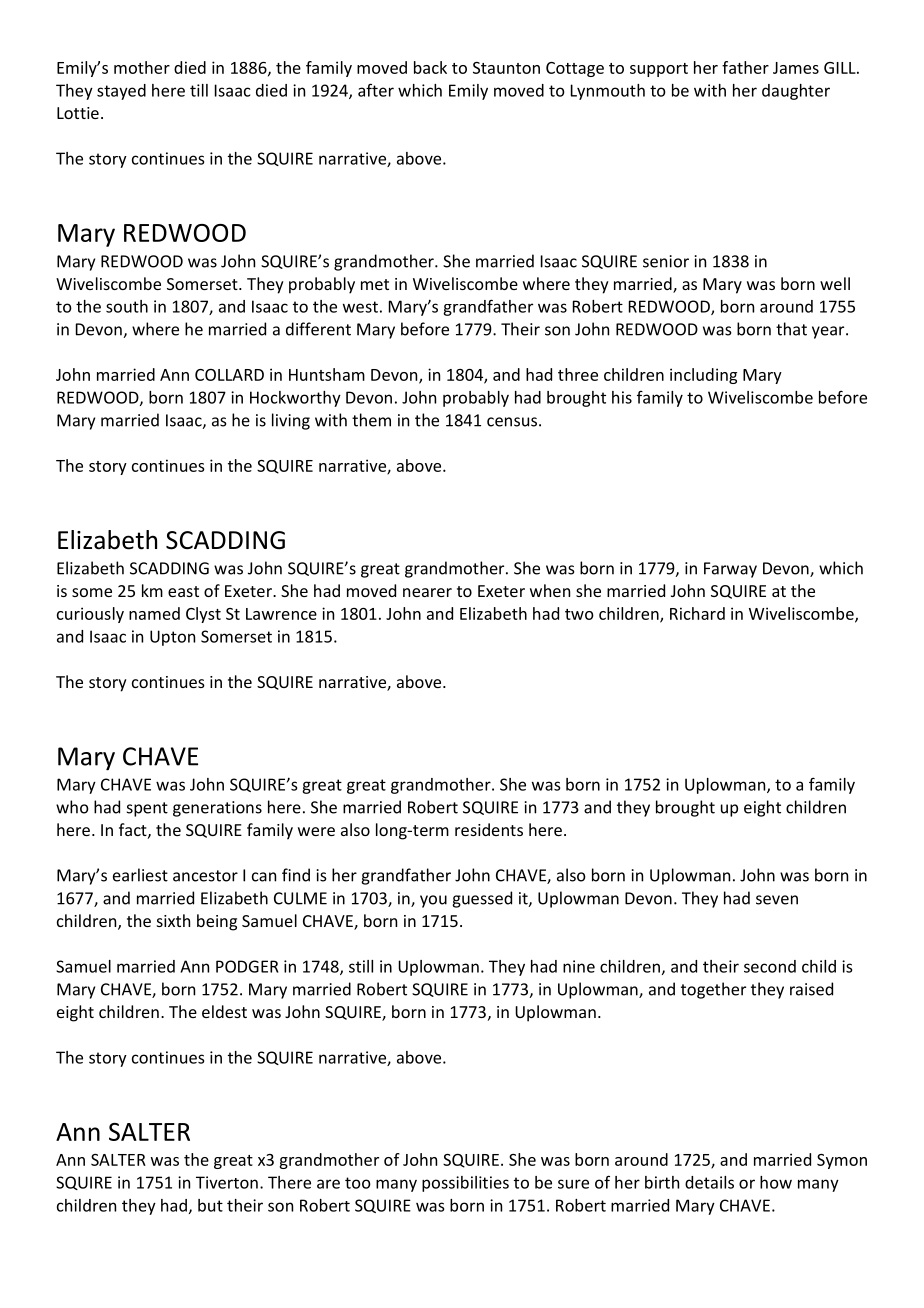 The height and width of the page is (1308, 924). What do you see at coordinates (796, 92) in the page?
I see `daughter` at bounding box center [796, 92].
